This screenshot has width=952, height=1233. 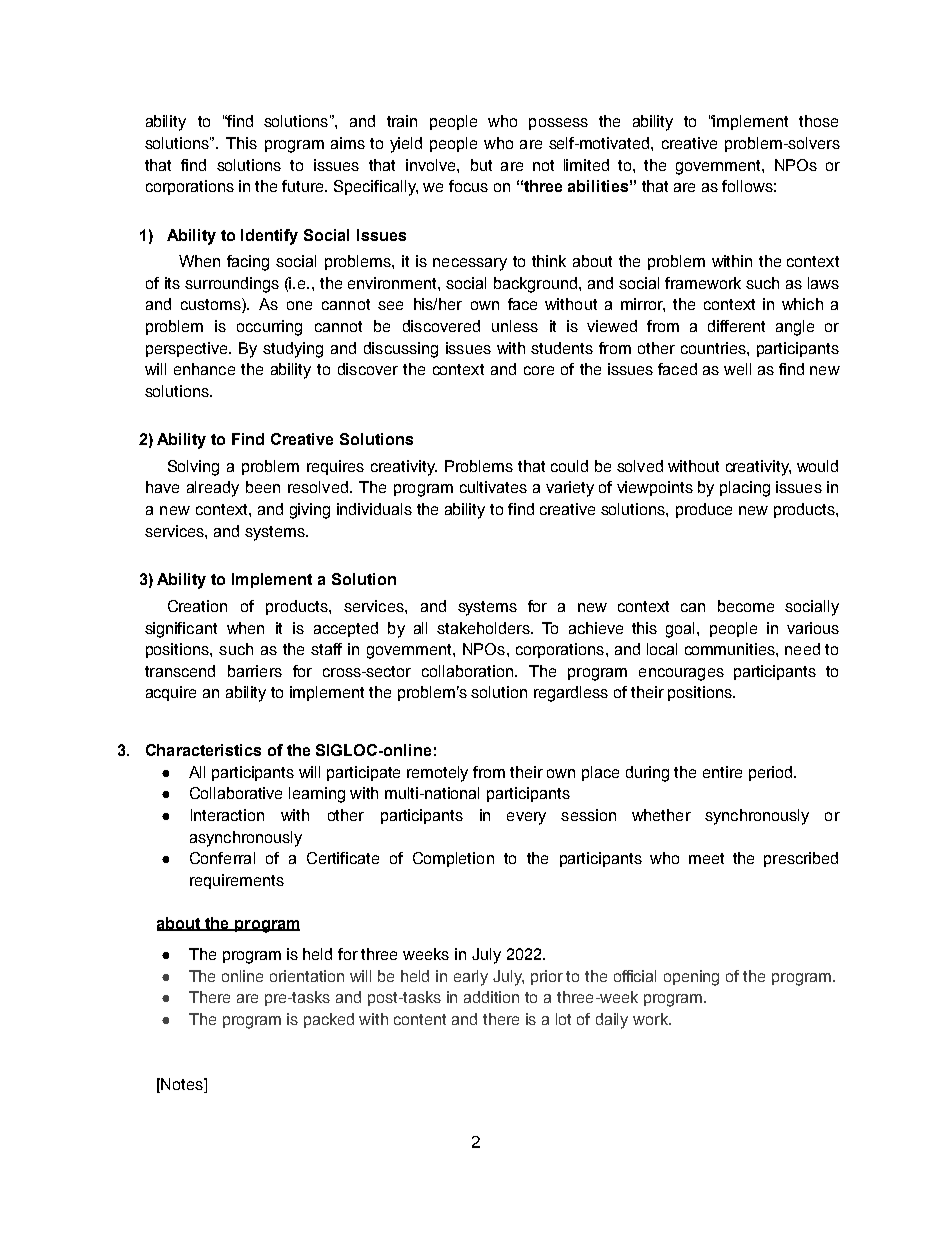 What do you see at coordinates (691, 978) in the screenshot?
I see `opening` at bounding box center [691, 978].
